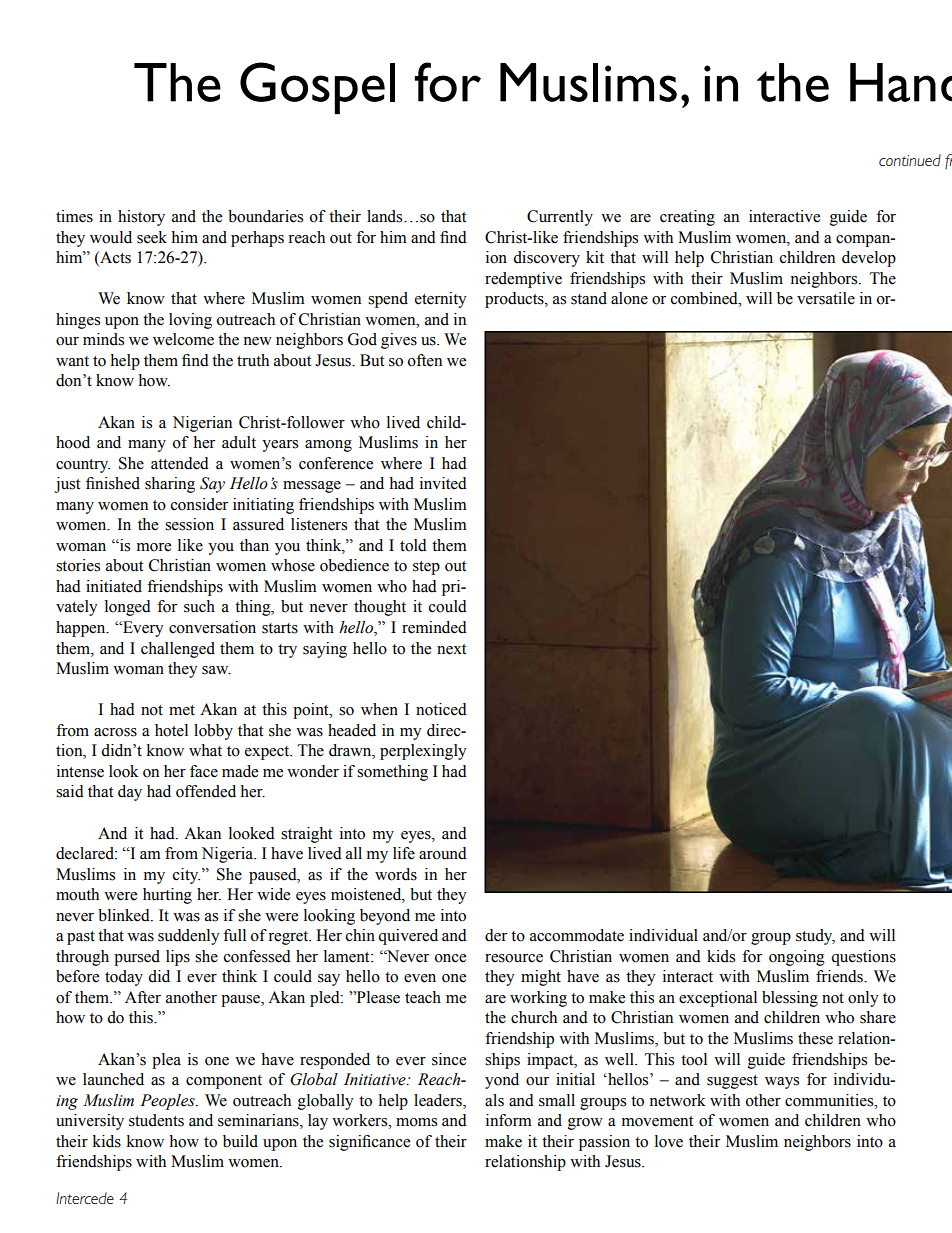 Image resolution: width=952 pixels, height=1233 pixels. I want to click on history, so click(141, 218).
